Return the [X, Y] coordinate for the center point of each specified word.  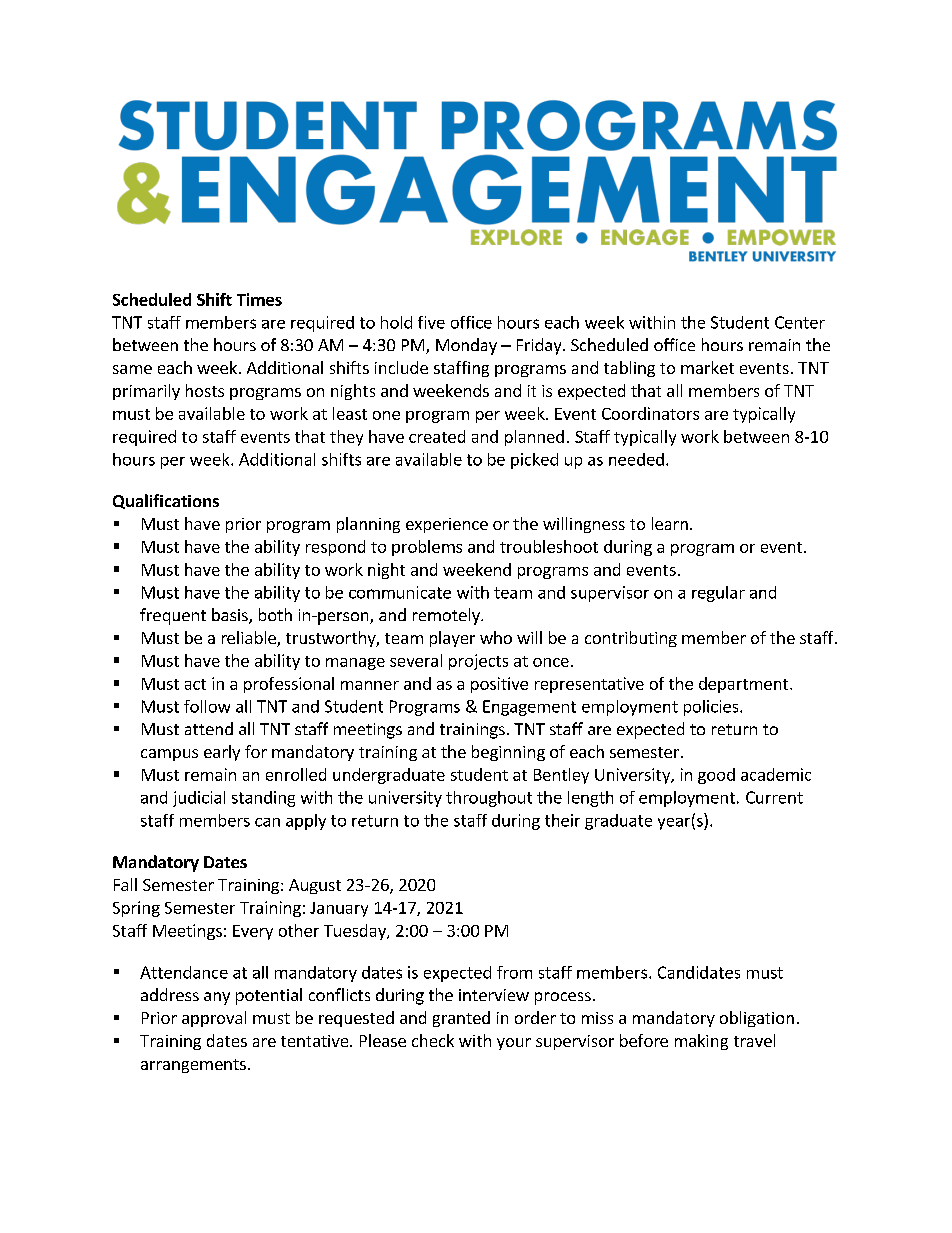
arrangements [193, 1066]
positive [499, 685]
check [433, 1040]
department [745, 685]
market [707, 367]
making [701, 1042]
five [431, 322]
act [195, 684]
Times [259, 299]
